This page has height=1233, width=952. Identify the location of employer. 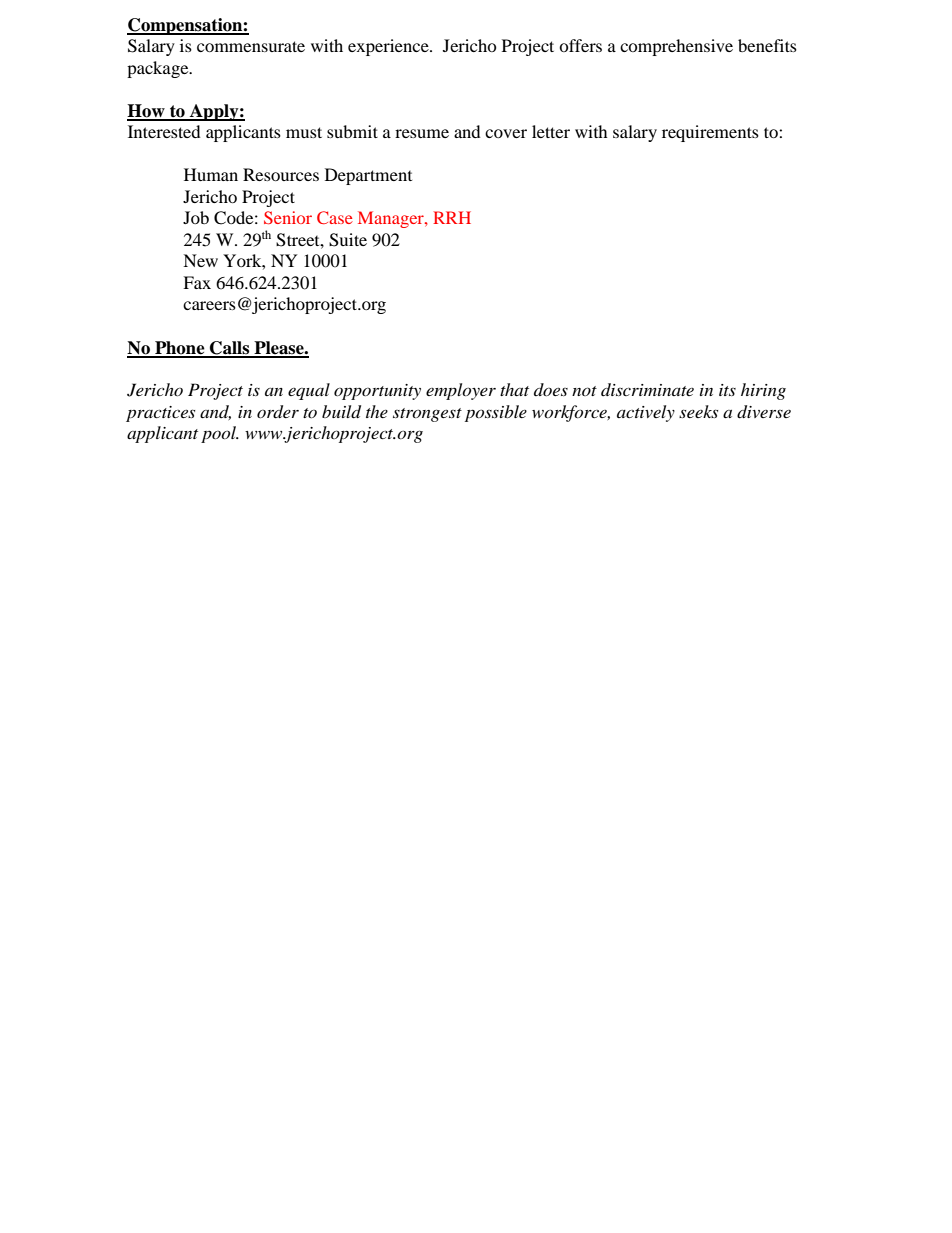
(461, 391).
